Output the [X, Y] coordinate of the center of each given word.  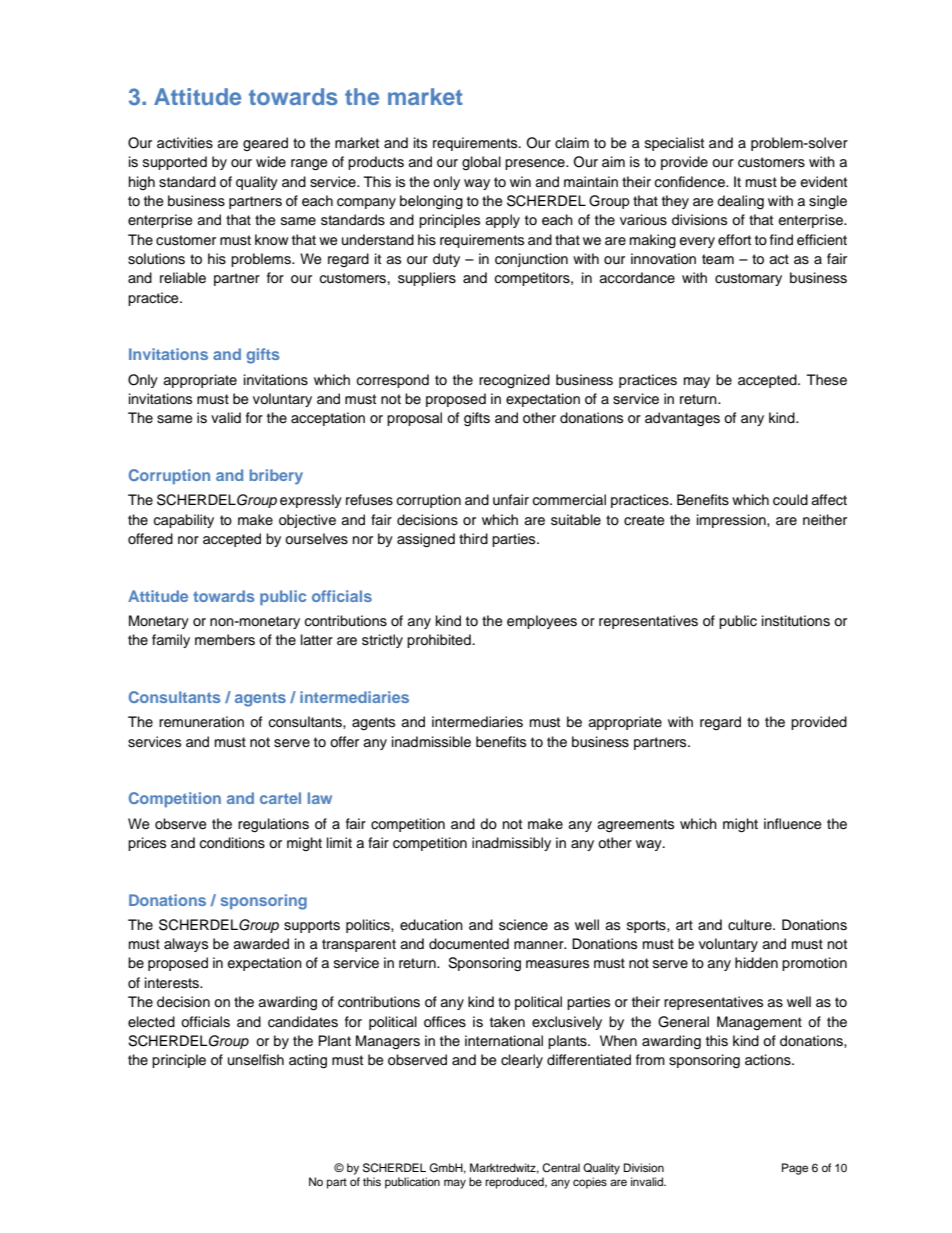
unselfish [256, 1060]
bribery [276, 477]
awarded [261, 944]
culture [751, 925]
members [225, 640]
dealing [740, 202]
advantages [682, 419]
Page [795, 1169]
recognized [514, 381]
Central [561, 1168]
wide [271, 161]
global [481, 163]
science [523, 925]
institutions [796, 621]
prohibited [439, 641]
